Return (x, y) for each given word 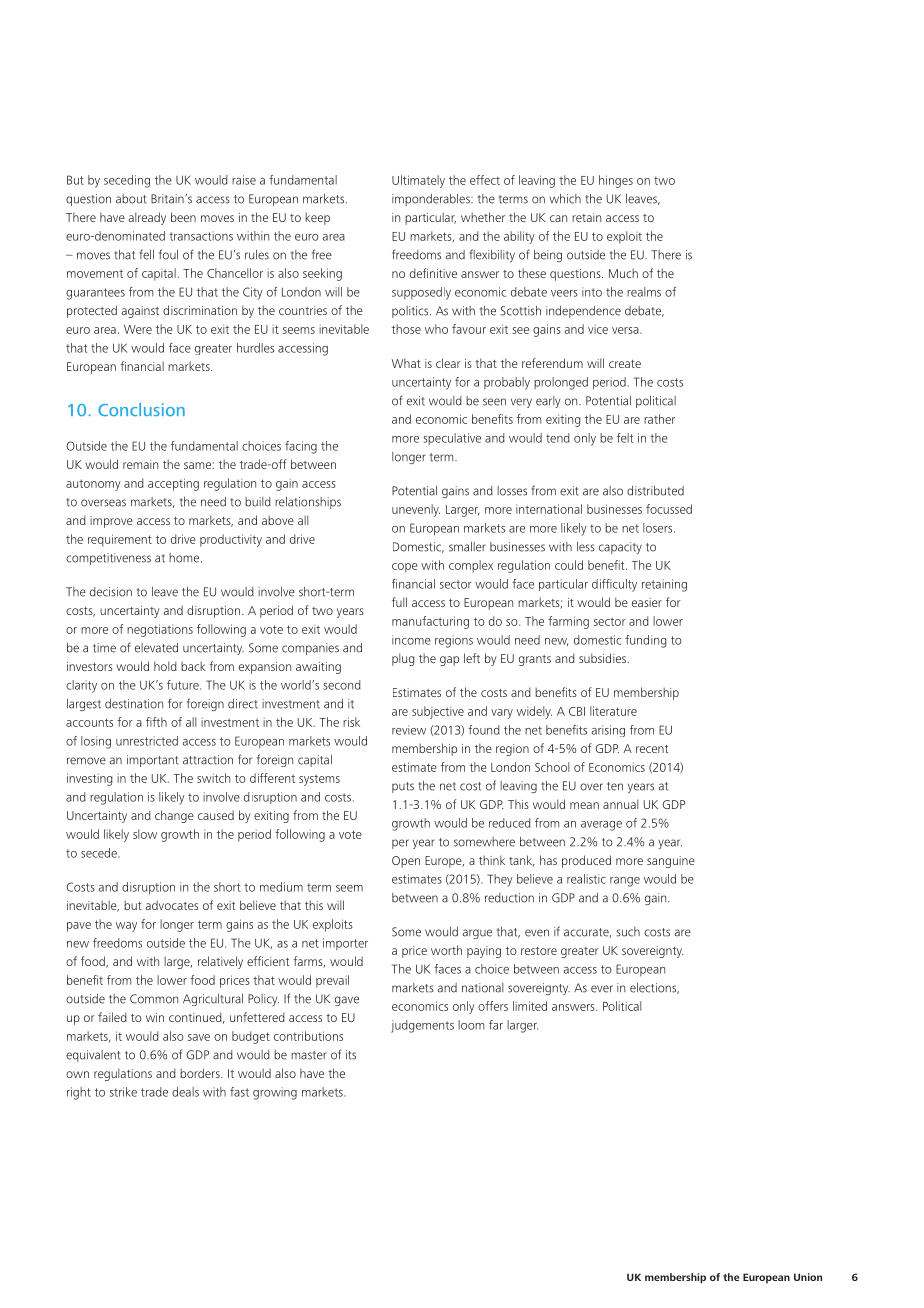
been (183, 217)
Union (808, 1277)
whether (483, 217)
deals (185, 1092)
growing (275, 1093)
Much (623, 273)
